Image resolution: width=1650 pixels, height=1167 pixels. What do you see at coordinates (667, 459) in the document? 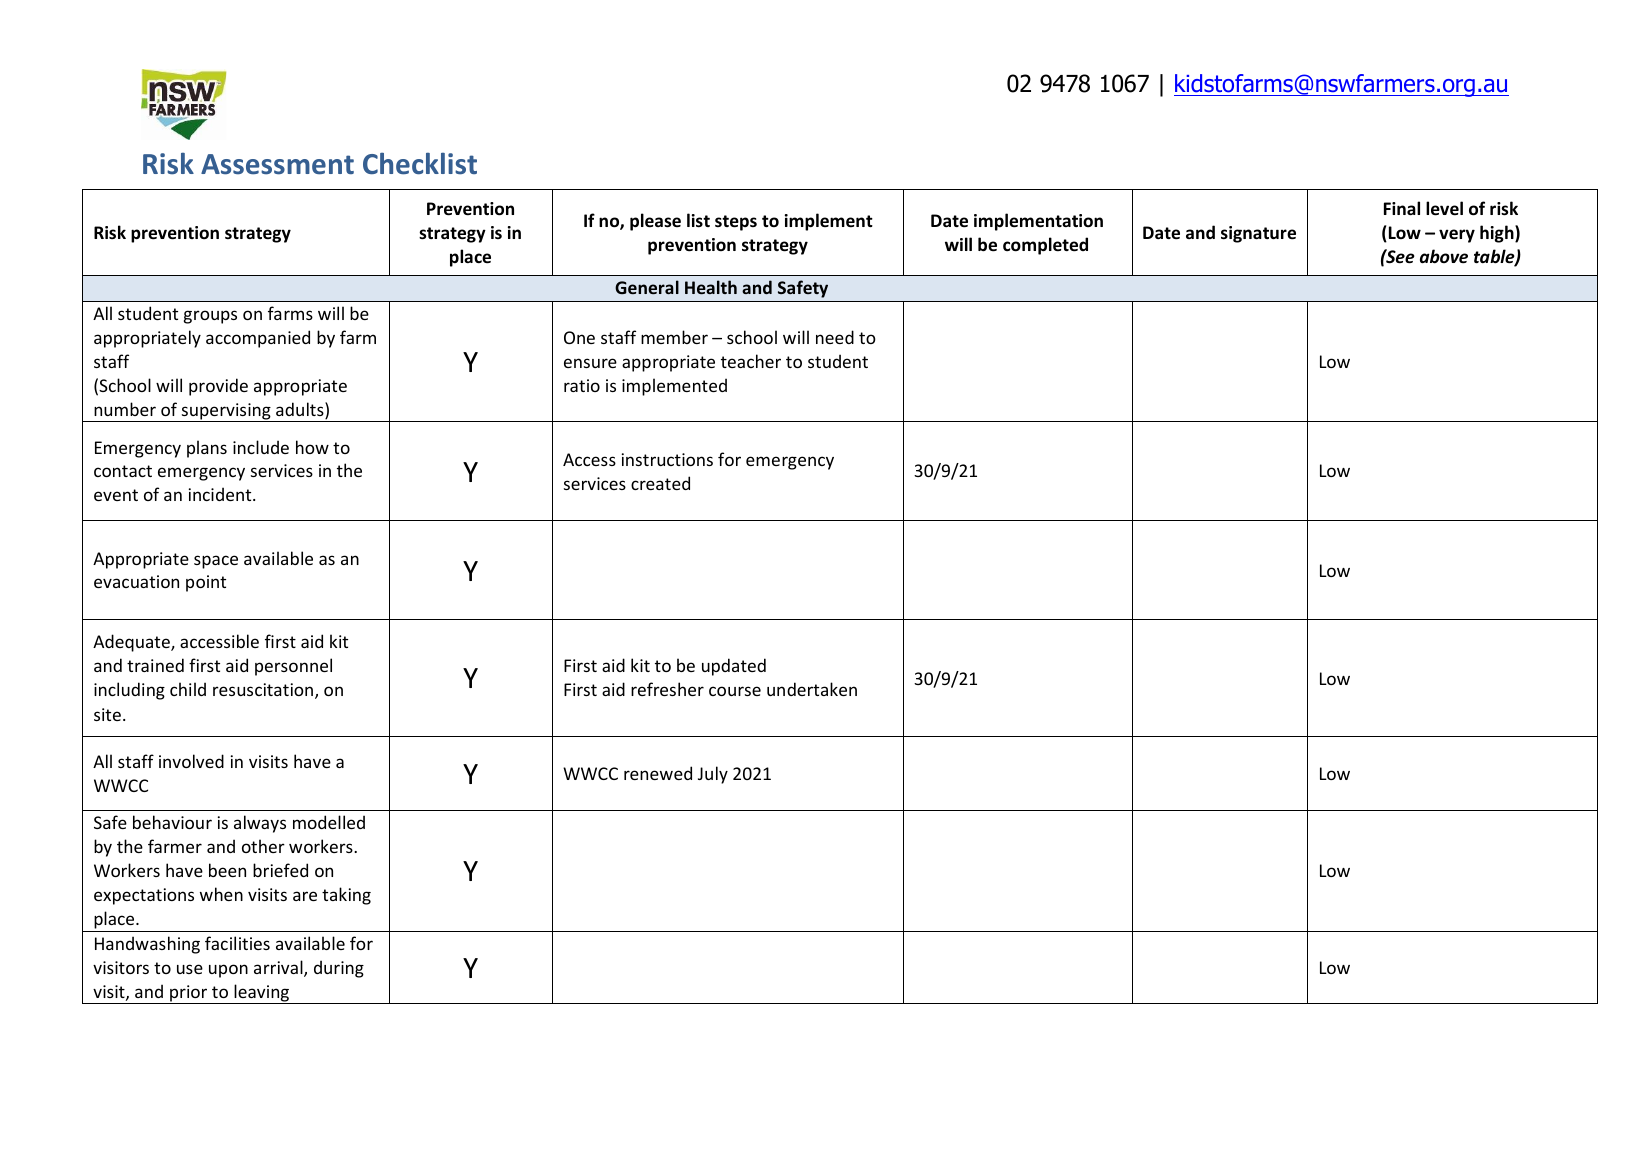
I see `instructions` at bounding box center [667, 459].
